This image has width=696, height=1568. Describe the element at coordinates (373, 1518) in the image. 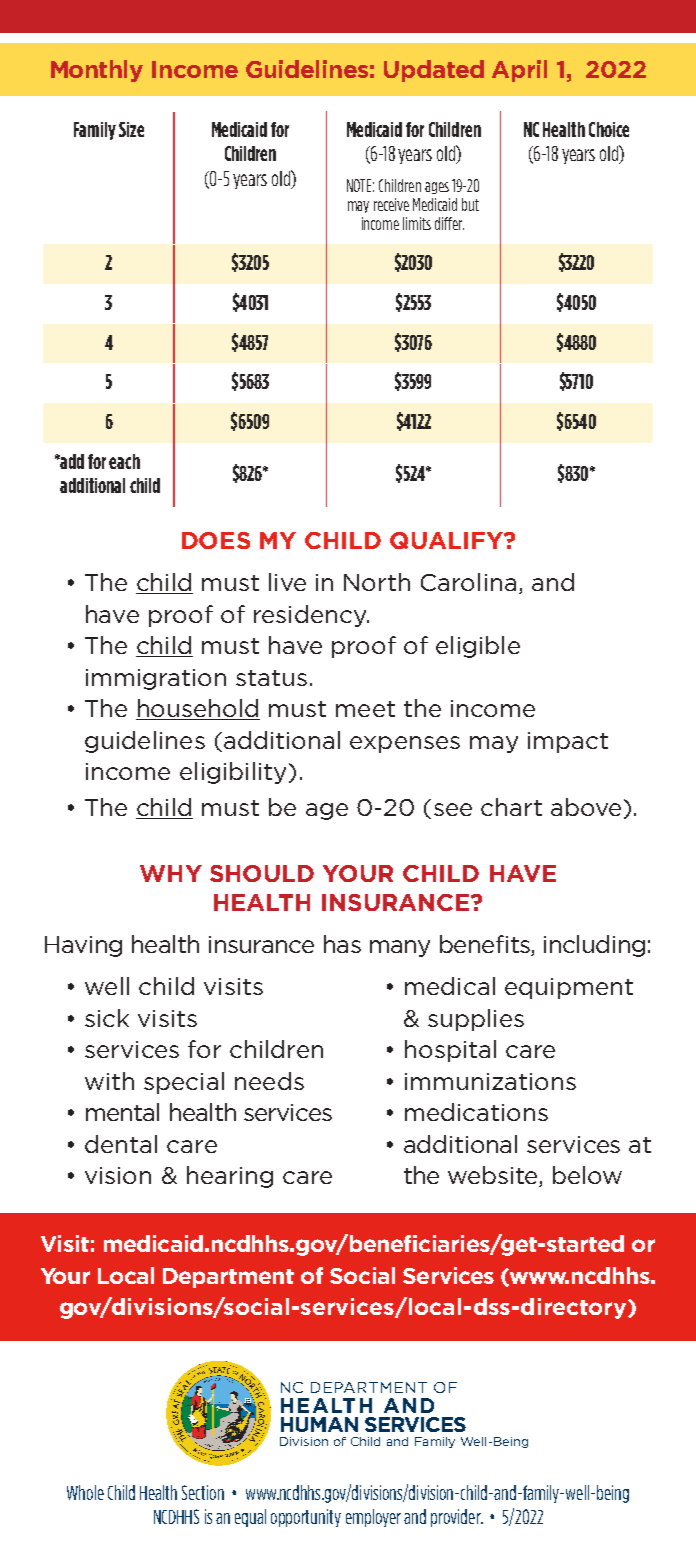

I see `employer` at that location.
